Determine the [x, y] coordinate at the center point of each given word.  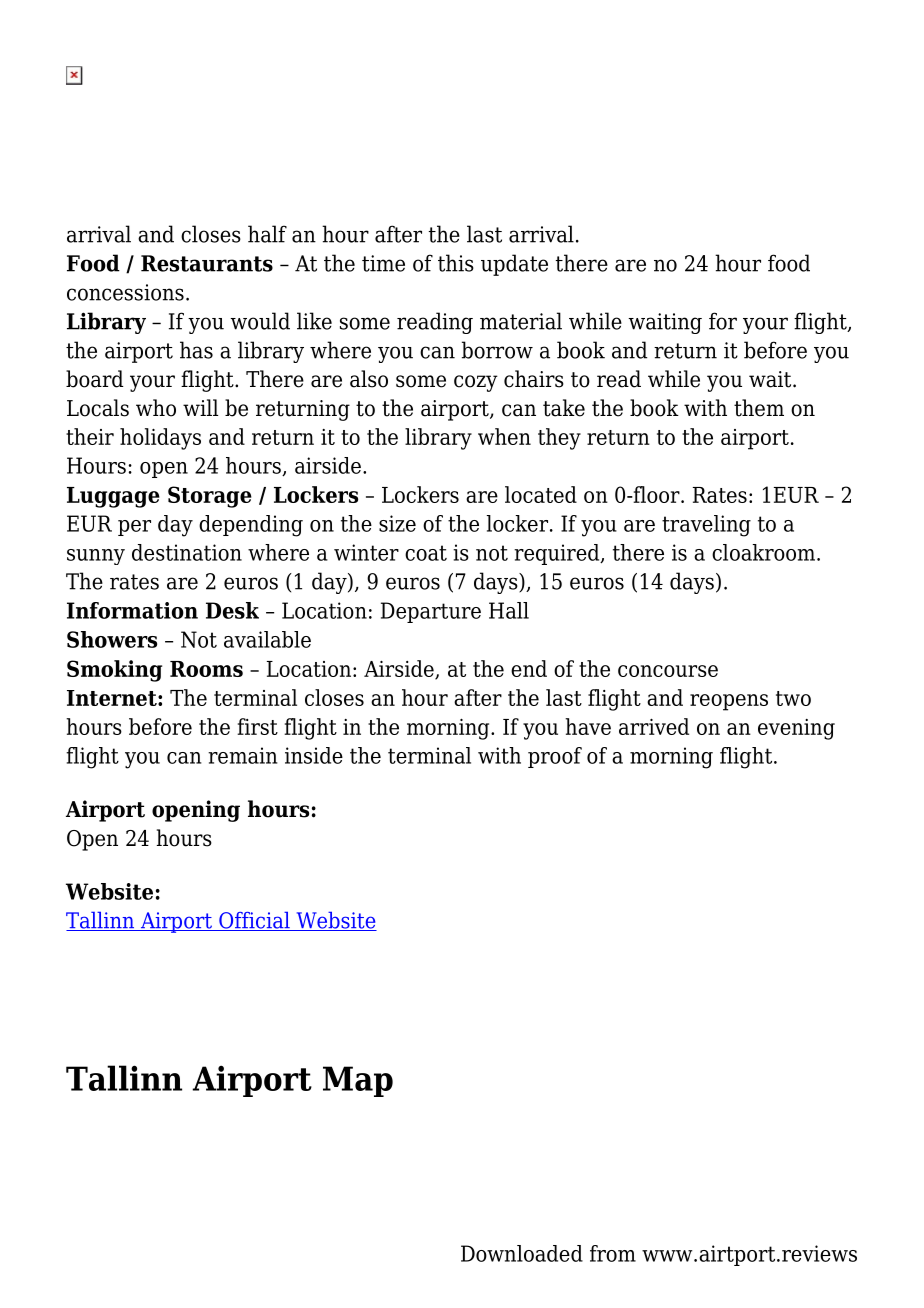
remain [243, 755]
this [456, 263]
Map [358, 1081]
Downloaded [522, 1253]
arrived [654, 726]
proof [555, 757]
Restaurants [207, 263]
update [514, 265]
